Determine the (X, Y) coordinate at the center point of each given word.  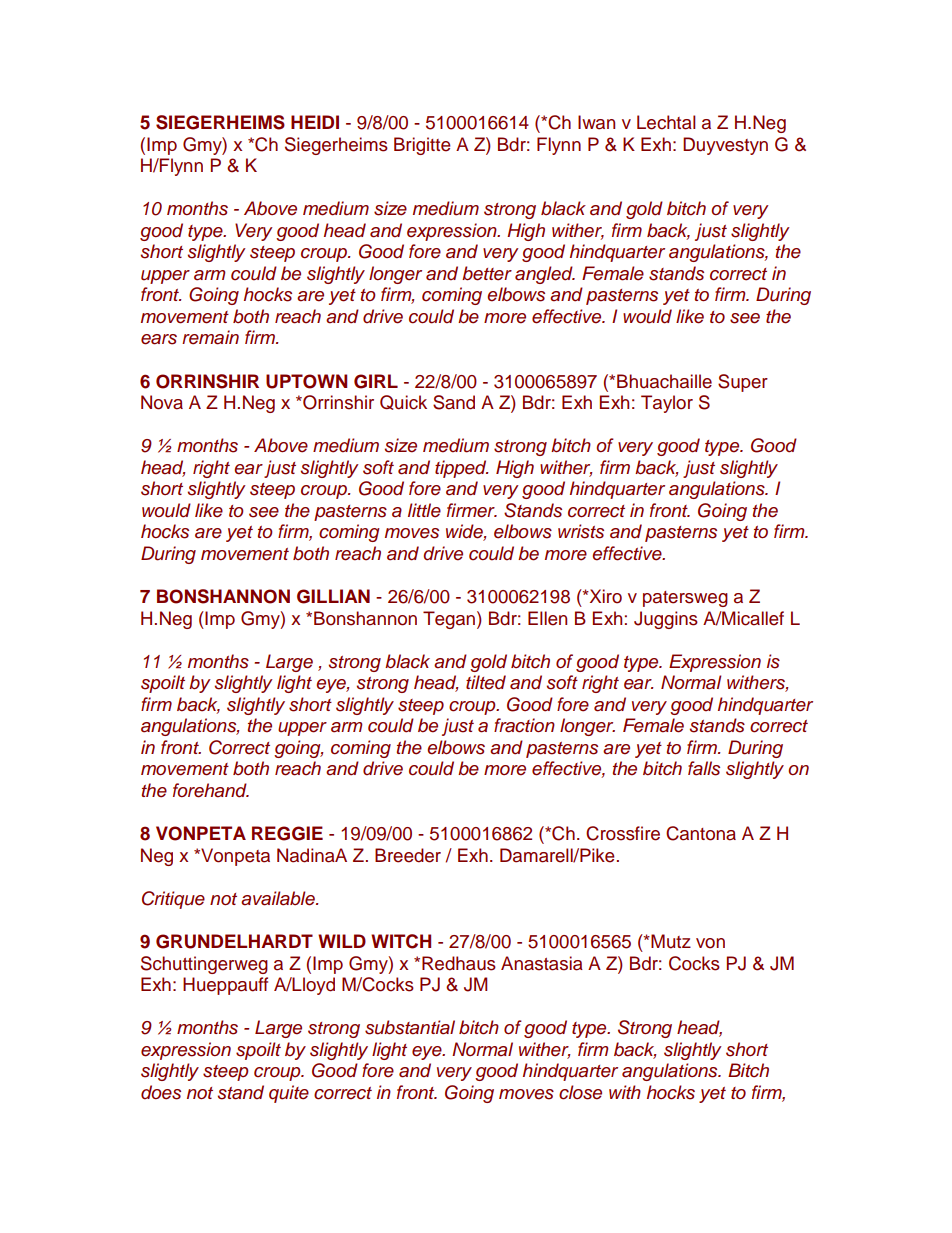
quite (289, 1094)
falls (704, 768)
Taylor (667, 404)
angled (545, 275)
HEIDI (315, 122)
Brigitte (422, 146)
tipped (462, 469)
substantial (410, 1027)
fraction (524, 725)
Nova (162, 402)
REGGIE (287, 833)
